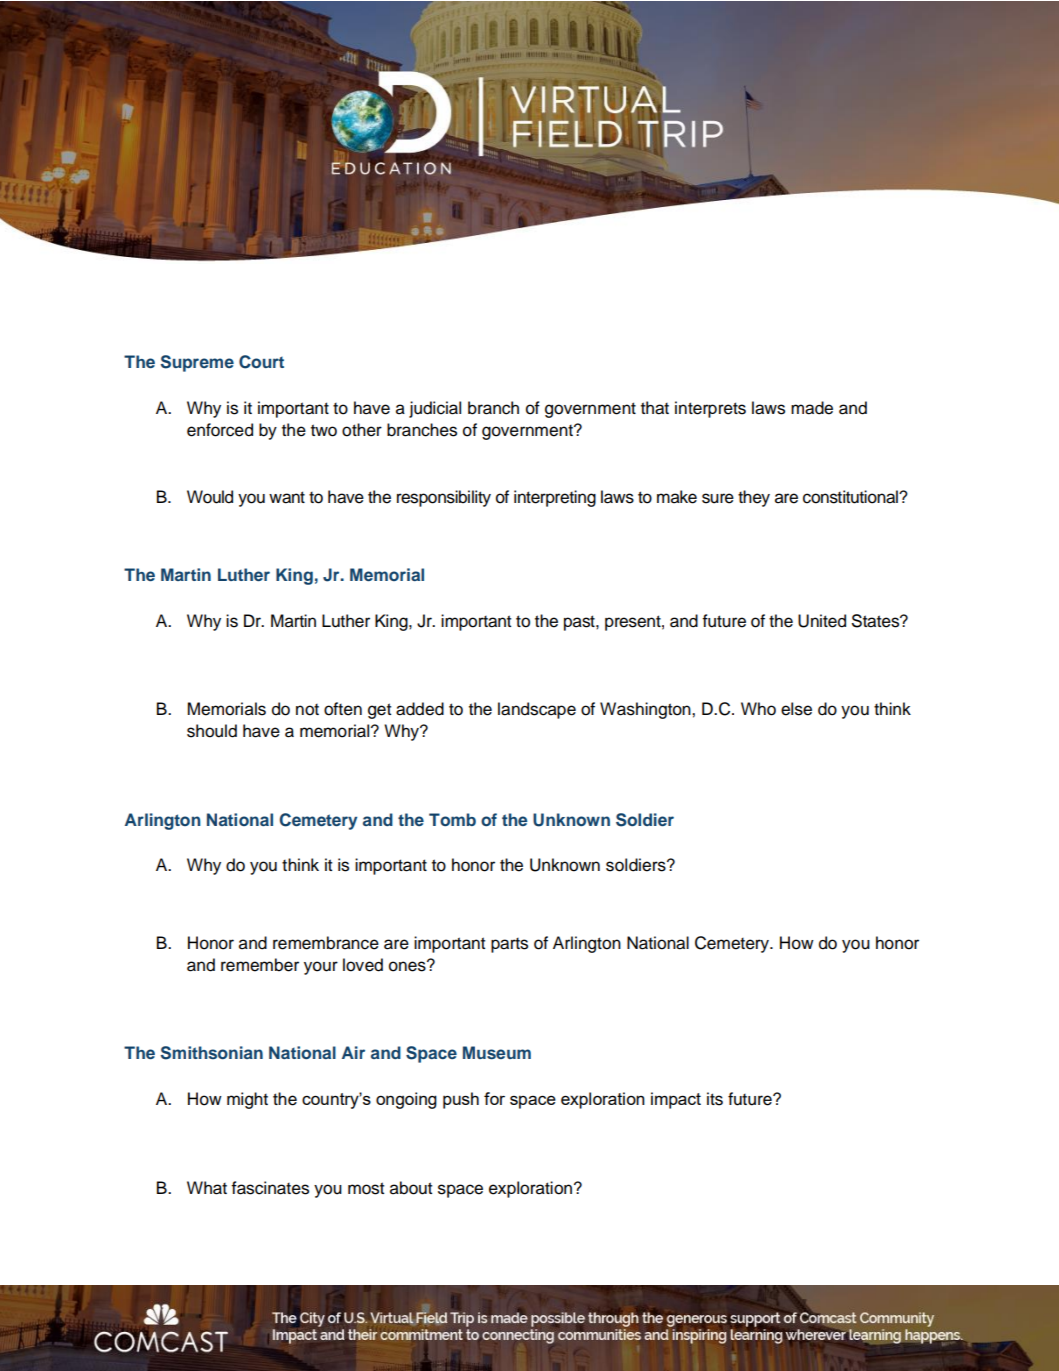  Describe the element at coordinates (715, 1099) in the page. I see `its` at that location.
